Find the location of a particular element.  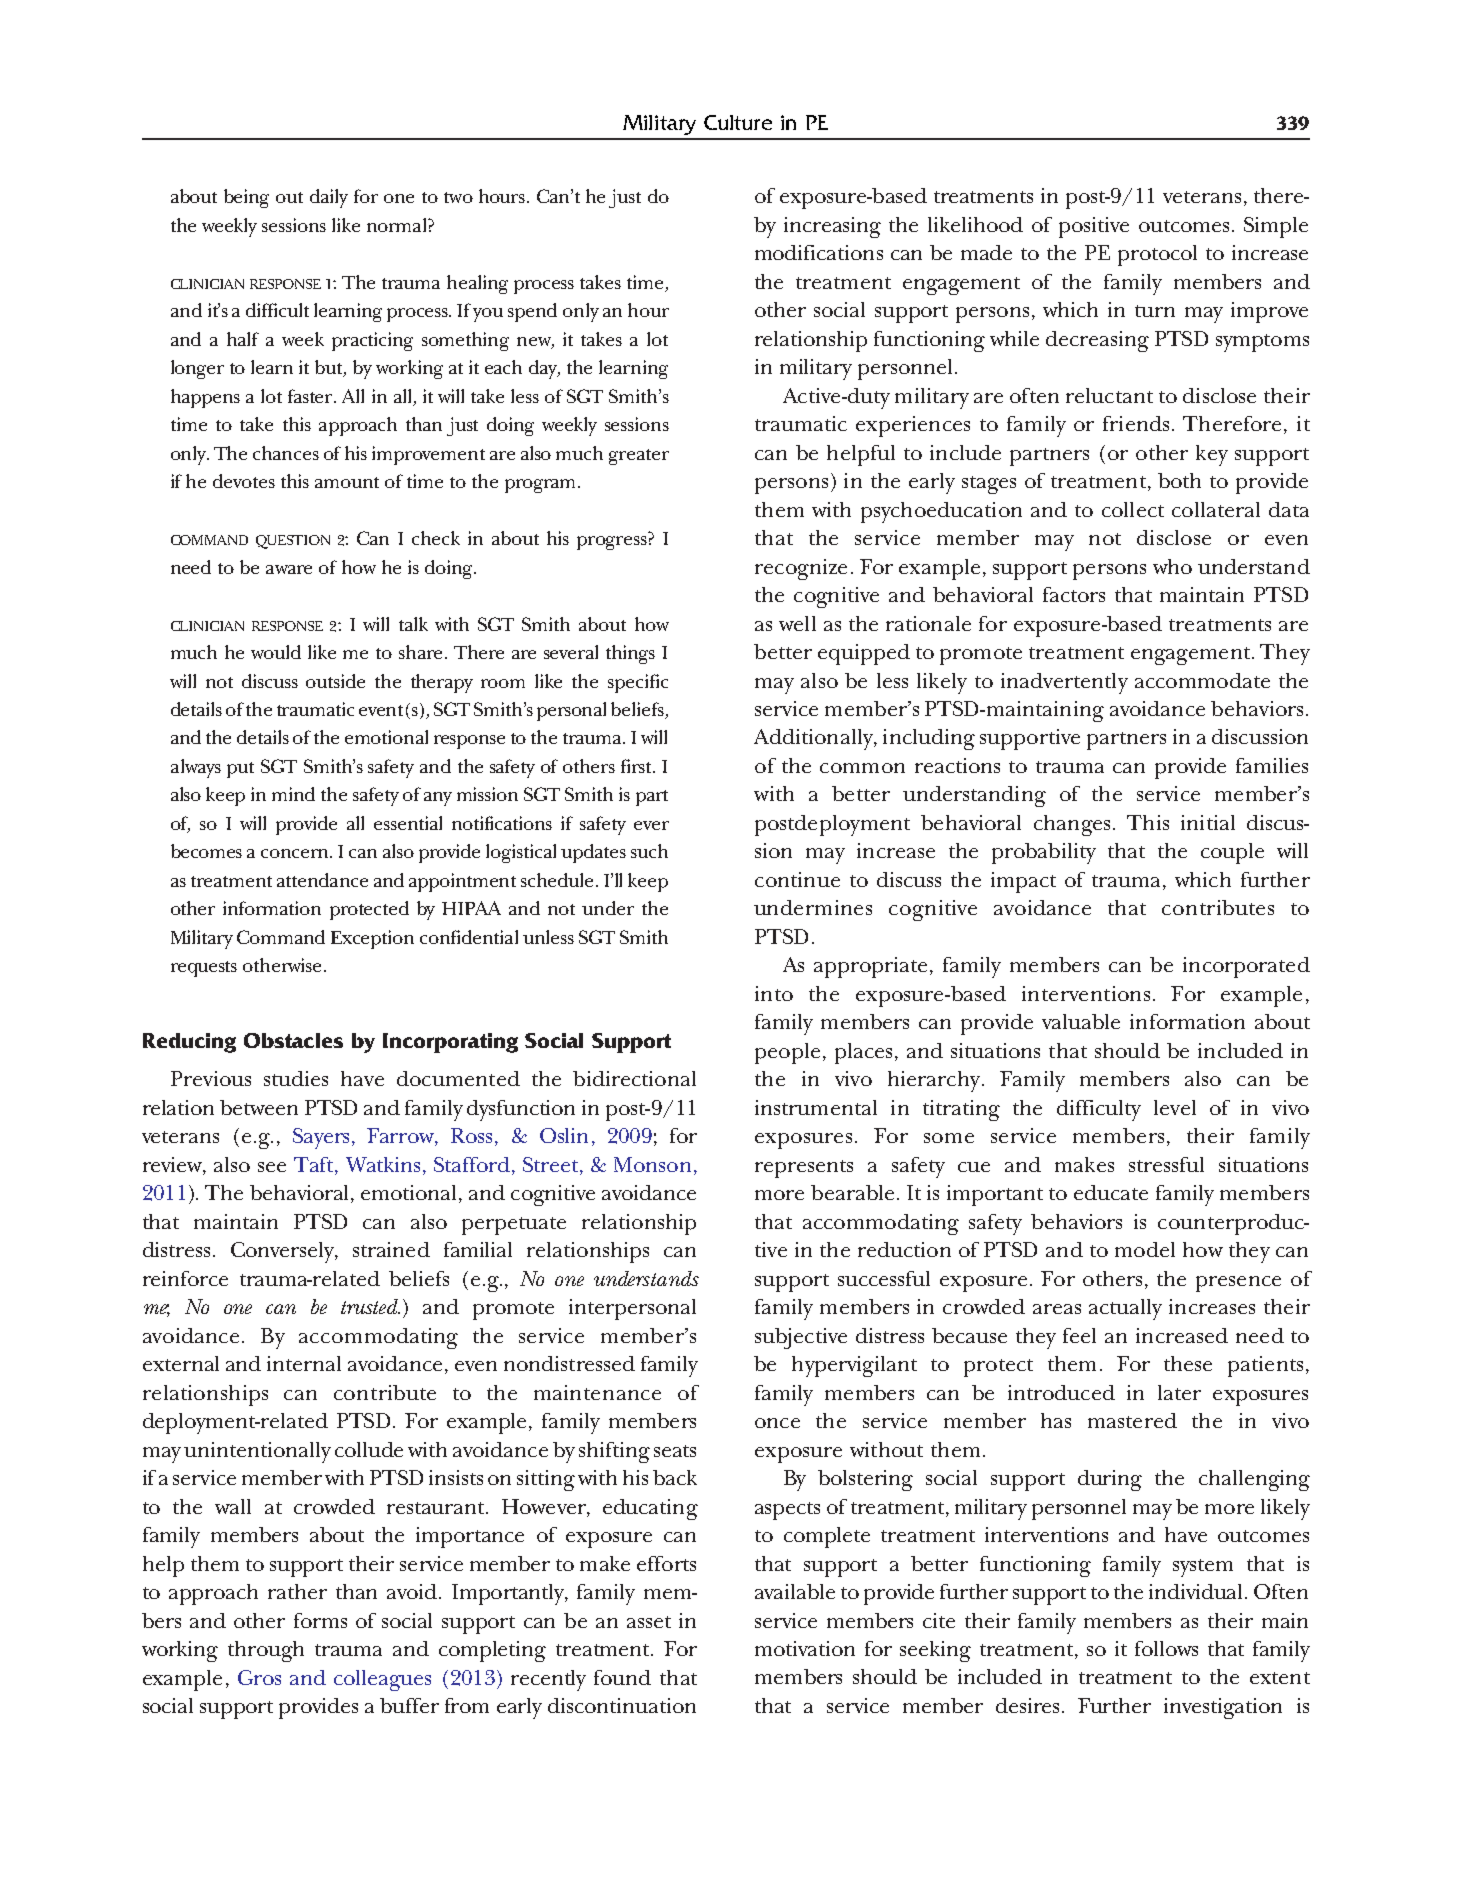

Conversely is located at coordinates (283, 1252).
